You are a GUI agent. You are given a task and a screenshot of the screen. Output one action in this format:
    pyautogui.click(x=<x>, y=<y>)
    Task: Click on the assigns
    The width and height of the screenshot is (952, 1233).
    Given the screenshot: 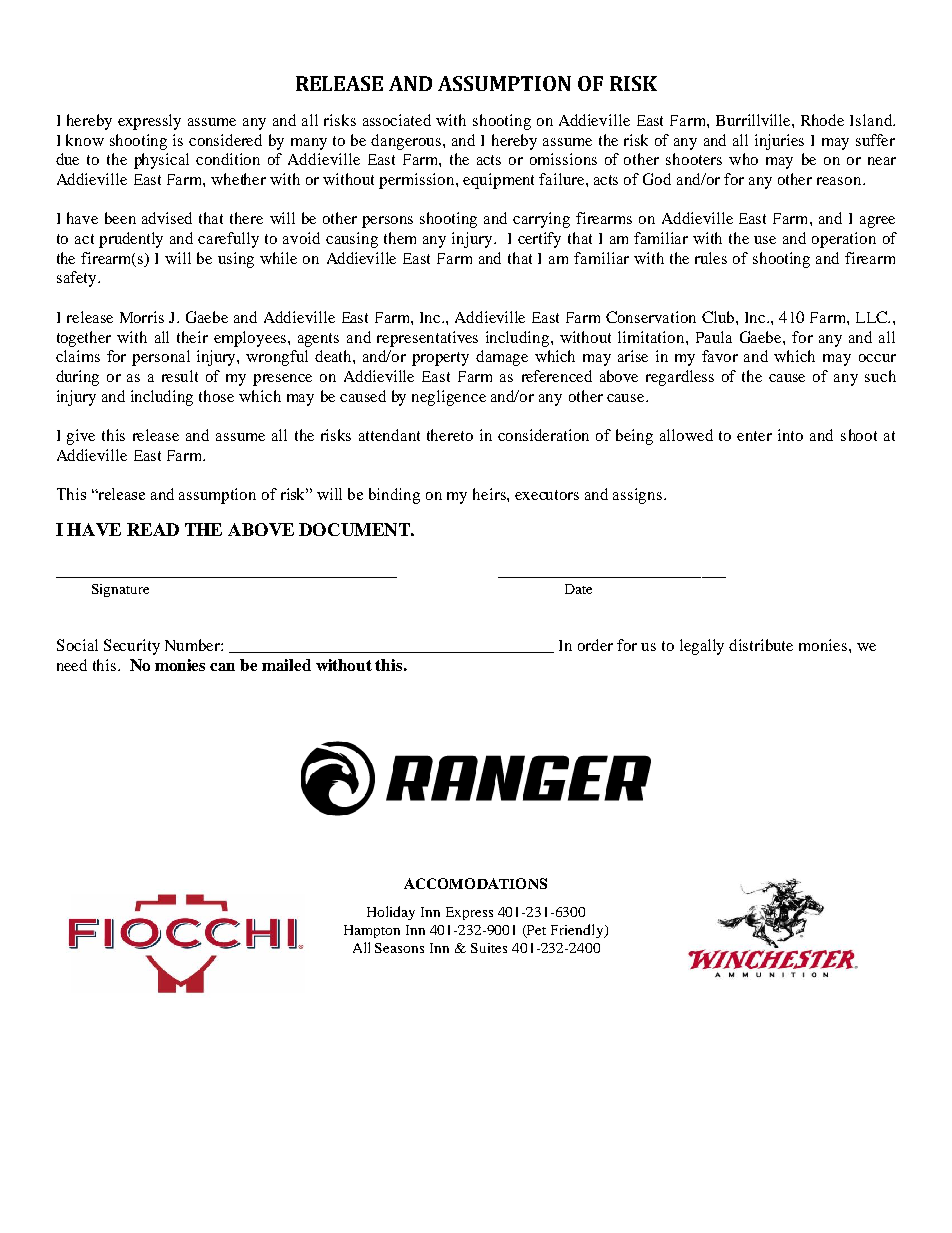 What is the action you would take?
    pyautogui.click(x=639, y=496)
